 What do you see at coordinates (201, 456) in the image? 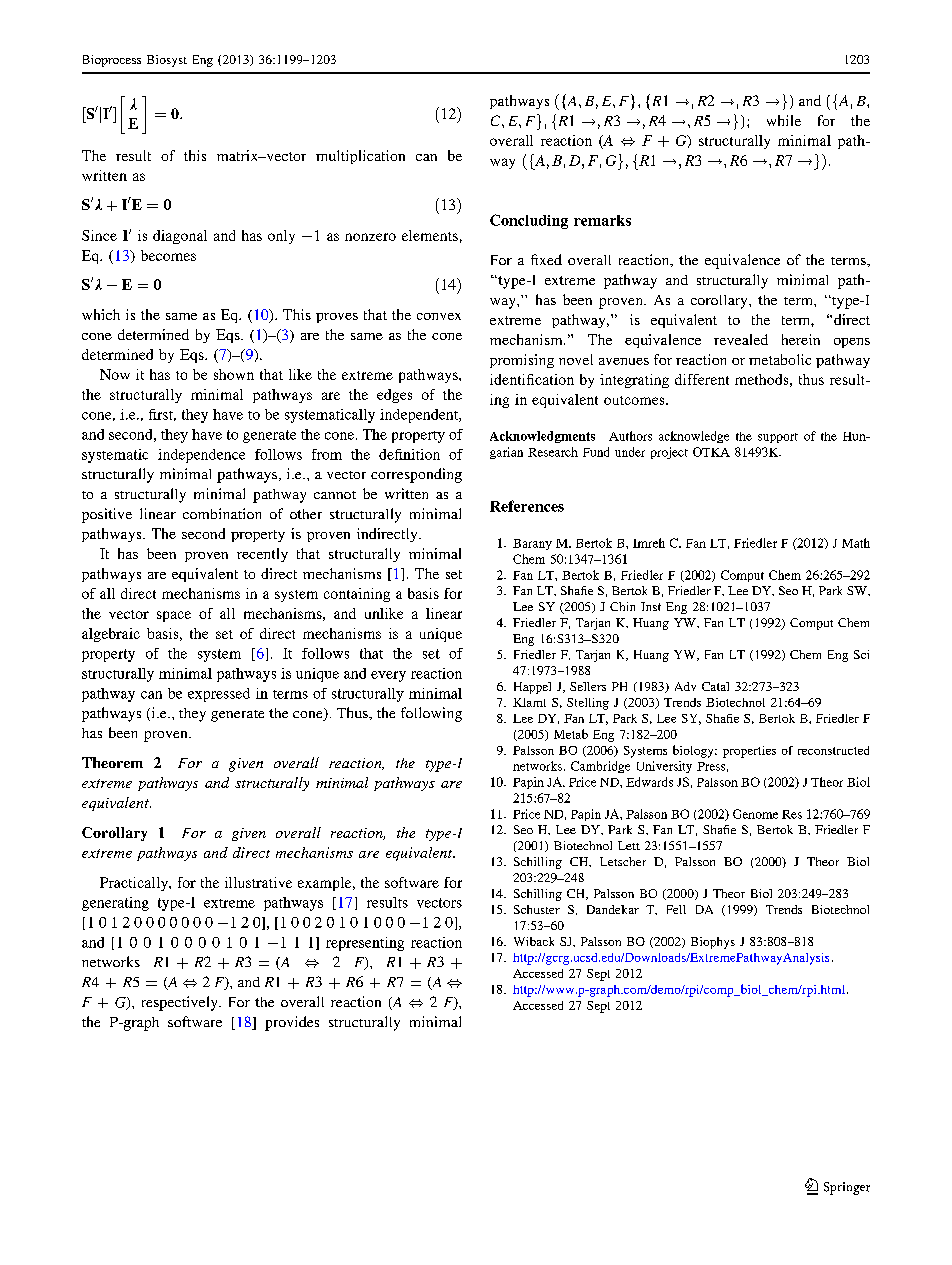
I see `independence` at bounding box center [201, 456].
